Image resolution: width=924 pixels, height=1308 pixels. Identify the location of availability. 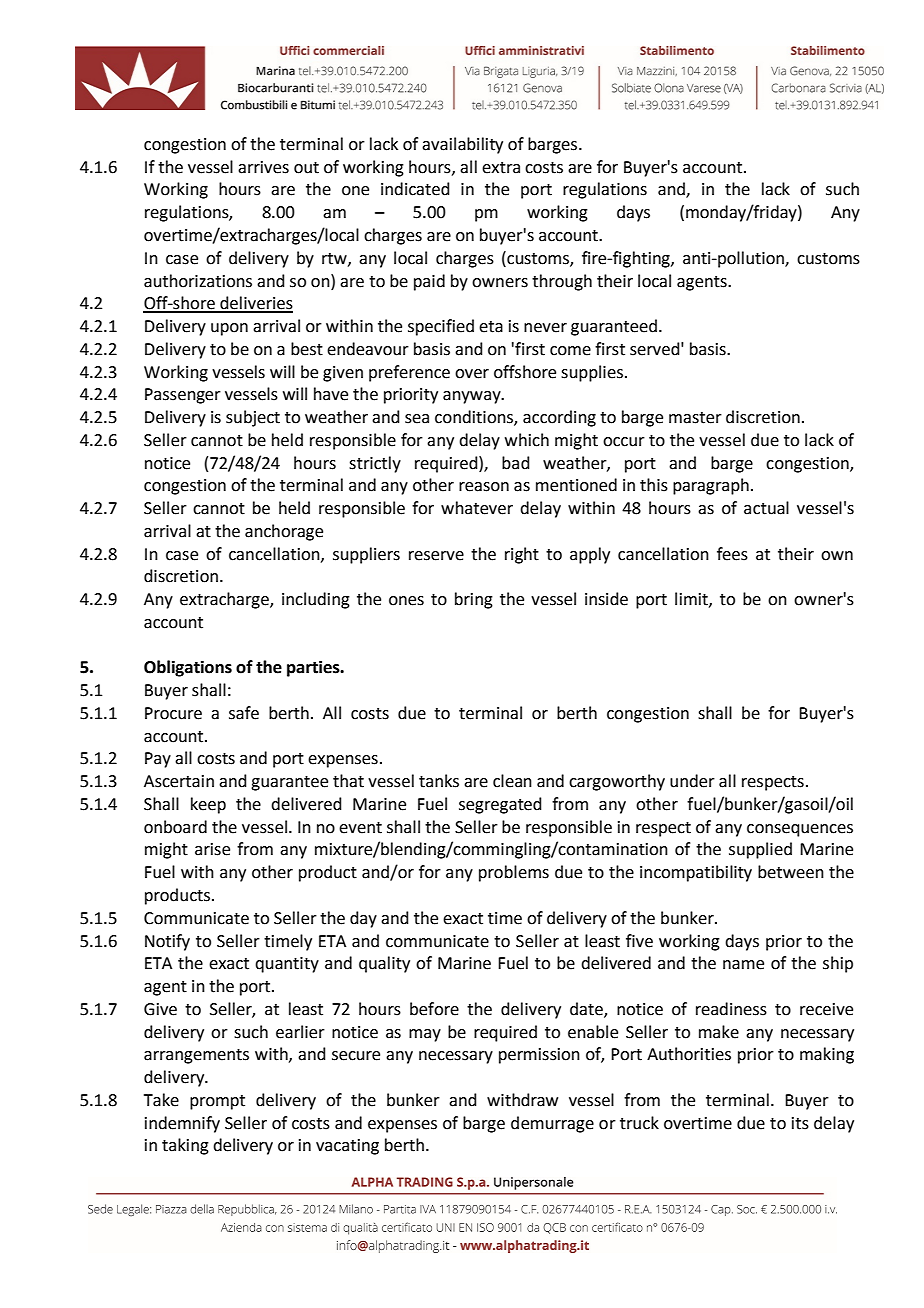
(462, 145).
